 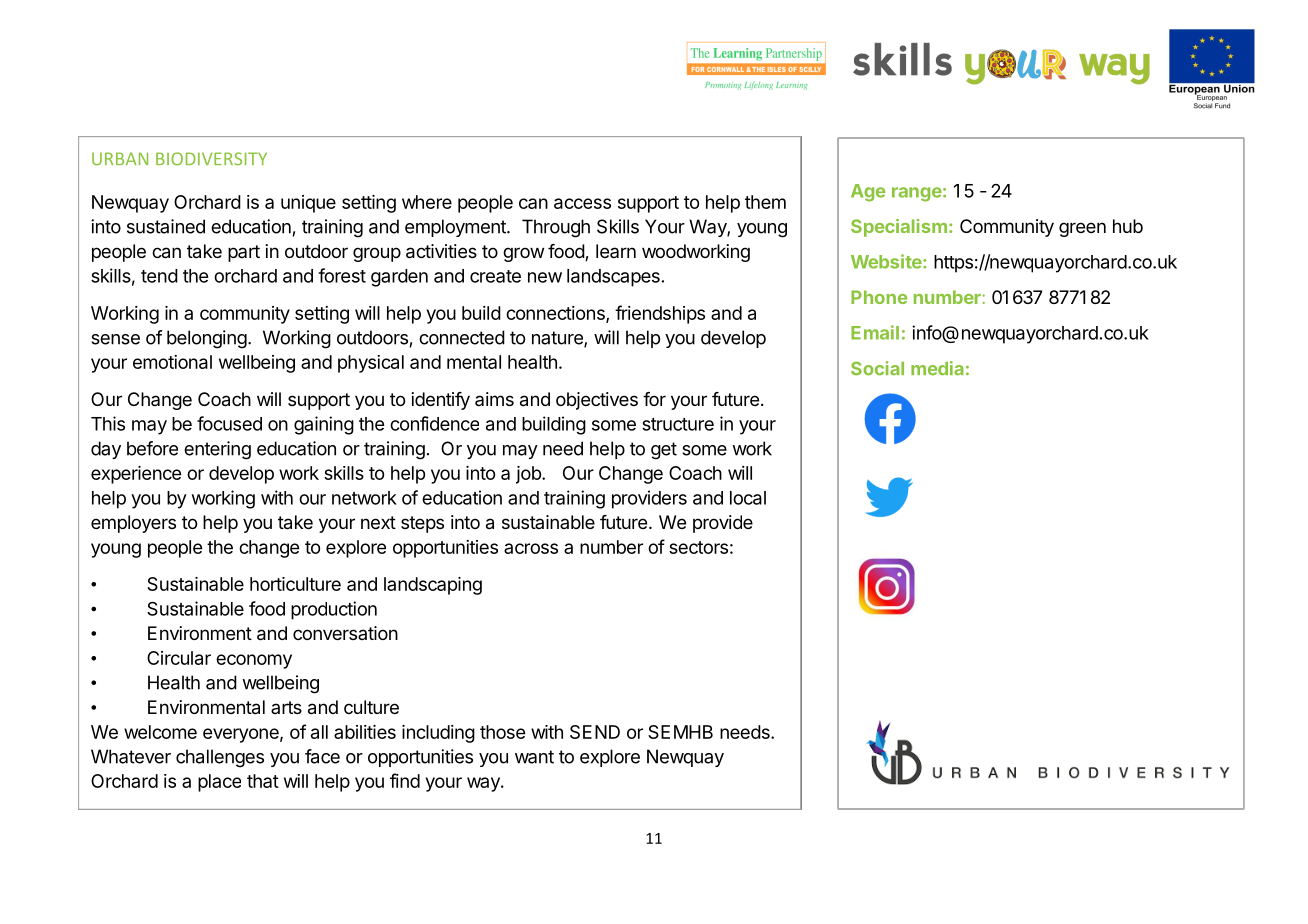 I want to click on access, so click(x=582, y=203).
